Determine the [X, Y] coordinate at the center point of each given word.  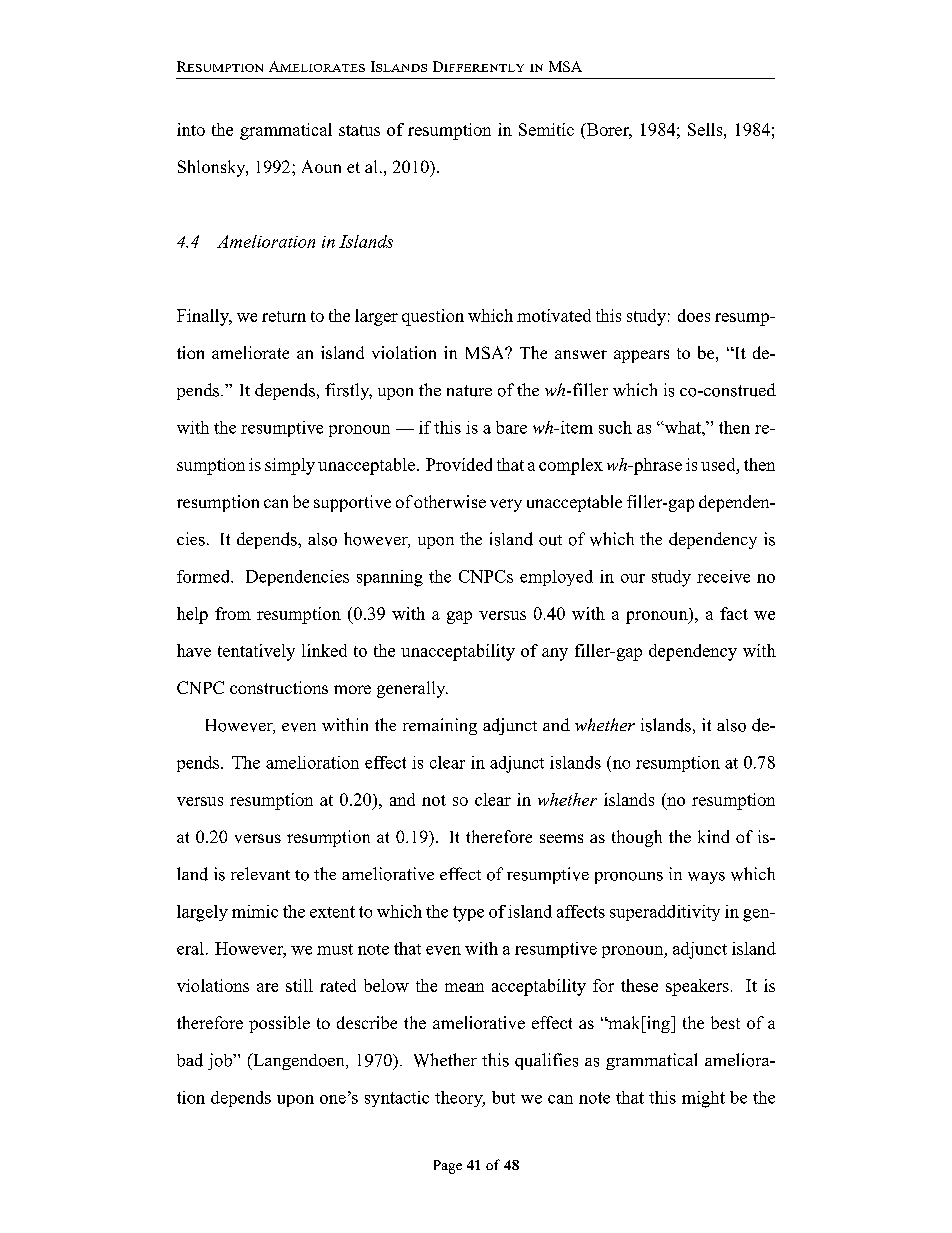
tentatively [256, 652]
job [221, 1061]
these [639, 985]
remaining [440, 726]
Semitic [546, 129]
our [633, 578]
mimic [255, 911]
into [191, 129]
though [637, 838]
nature [469, 391]
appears [641, 356]
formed [205, 576]
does [694, 315]
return [284, 316]
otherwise [450, 501]
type [468, 914]
